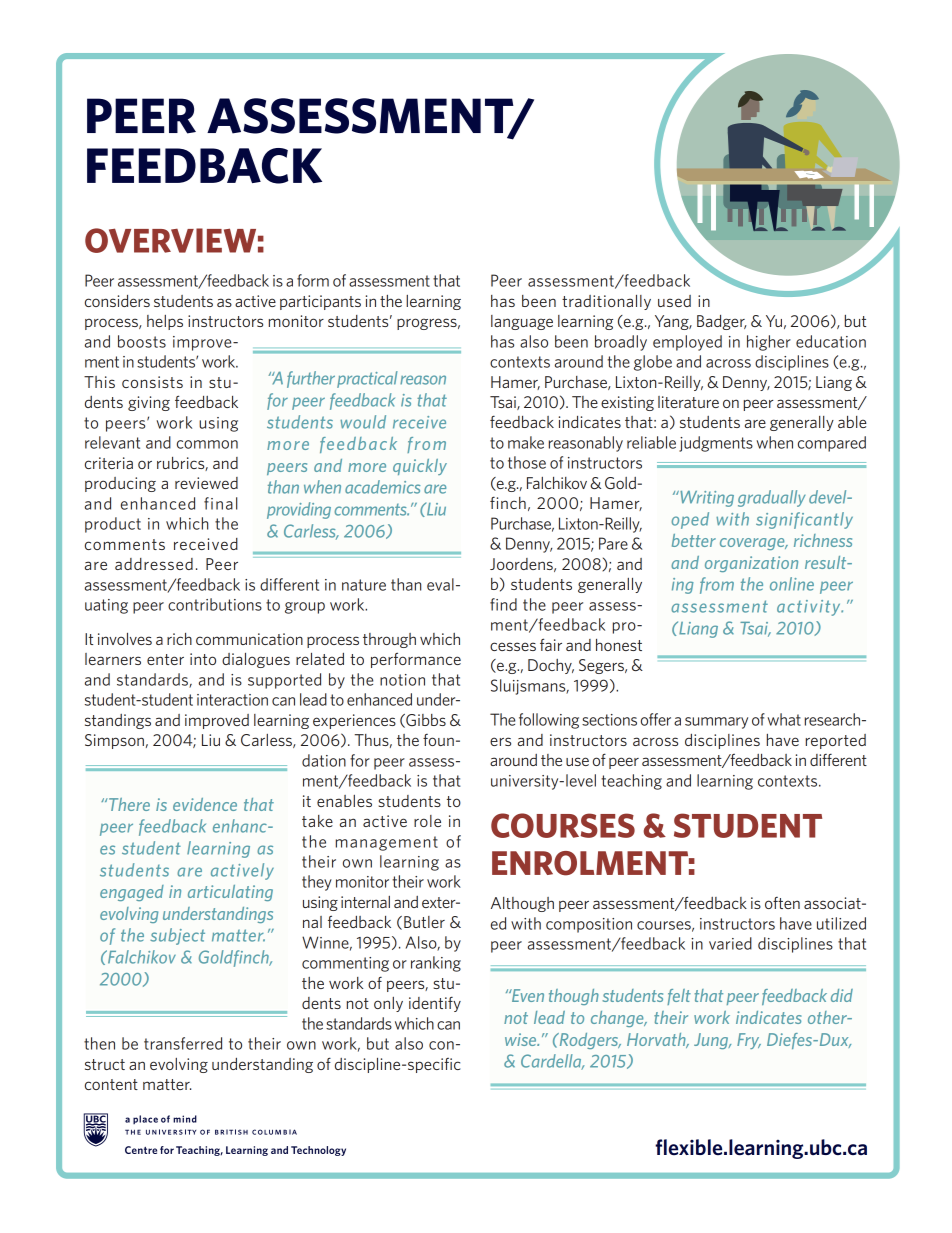  Describe the element at coordinates (435, 1004) in the screenshot. I see `identify` at that location.
